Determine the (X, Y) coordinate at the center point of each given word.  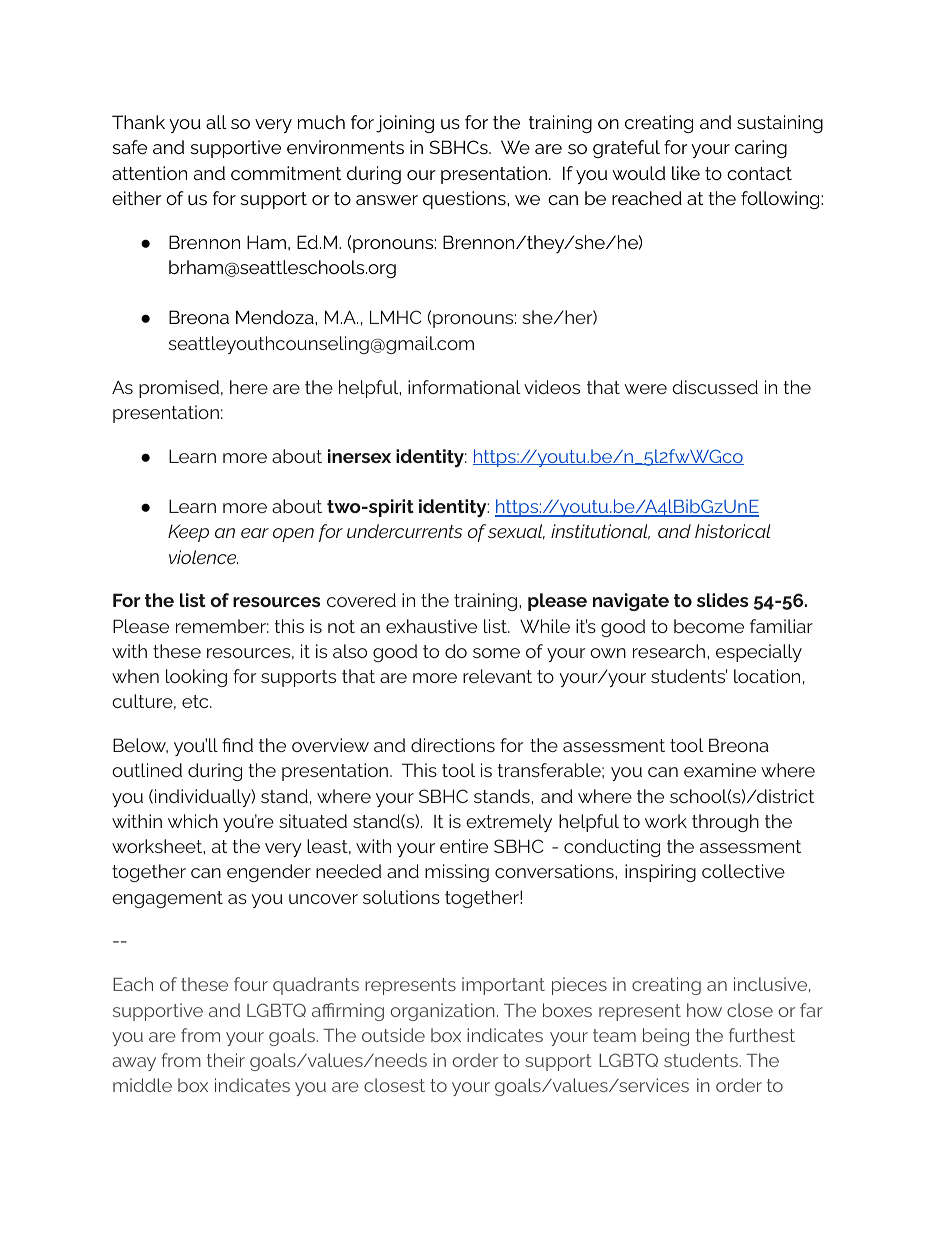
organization (443, 1012)
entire (464, 846)
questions (465, 200)
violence (203, 557)
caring (761, 149)
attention (149, 173)
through (725, 823)
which (193, 821)
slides (722, 600)
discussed (715, 387)
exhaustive (431, 626)
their (226, 1060)
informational (464, 387)
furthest (762, 1035)
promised (179, 389)
